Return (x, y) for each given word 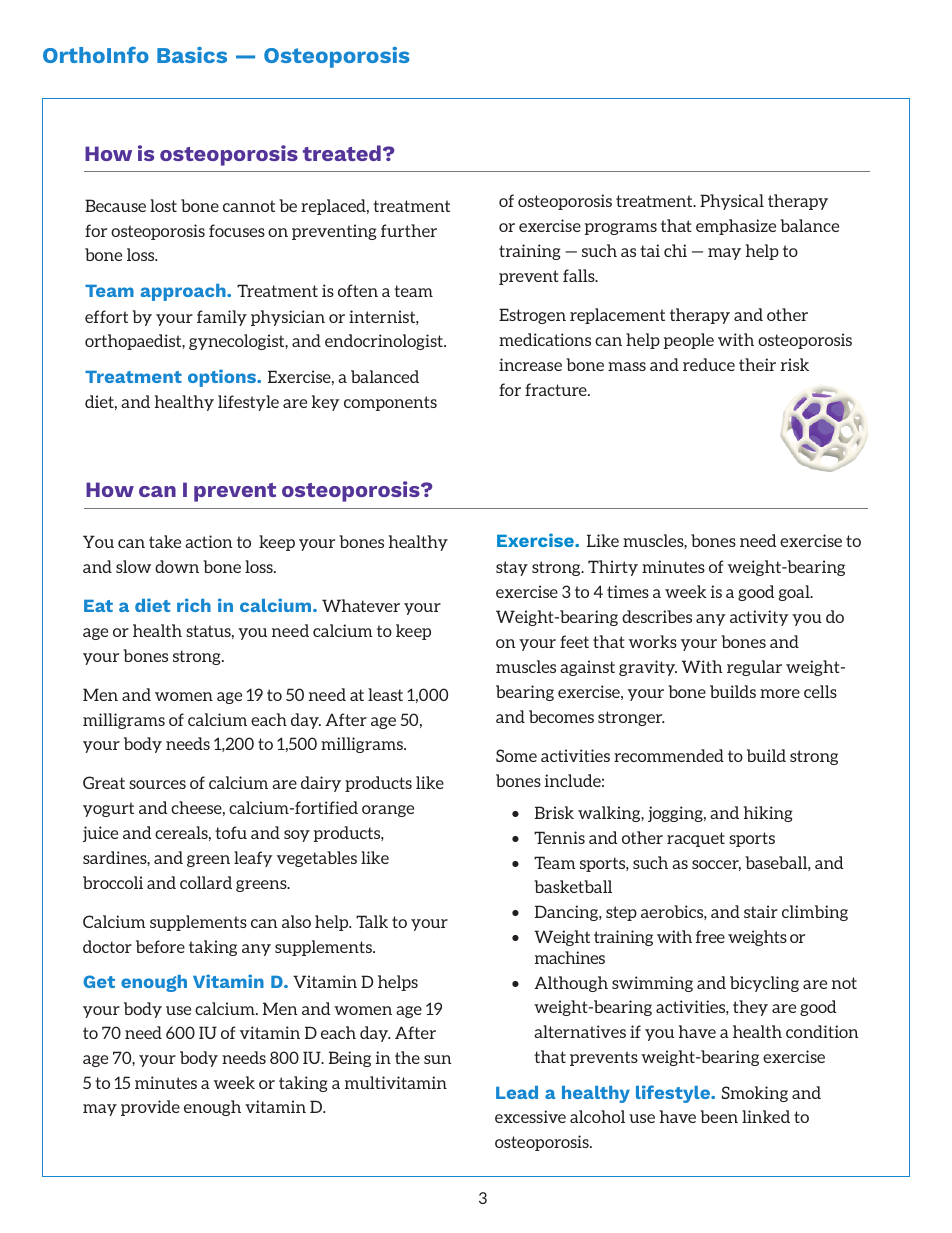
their (757, 364)
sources (157, 784)
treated (342, 153)
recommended (669, 755)
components (390, 403)
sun (438, 1059)
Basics (192, 55)
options (223, 378)
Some (516, 755)
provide (150, 1108)
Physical (732, 202)
